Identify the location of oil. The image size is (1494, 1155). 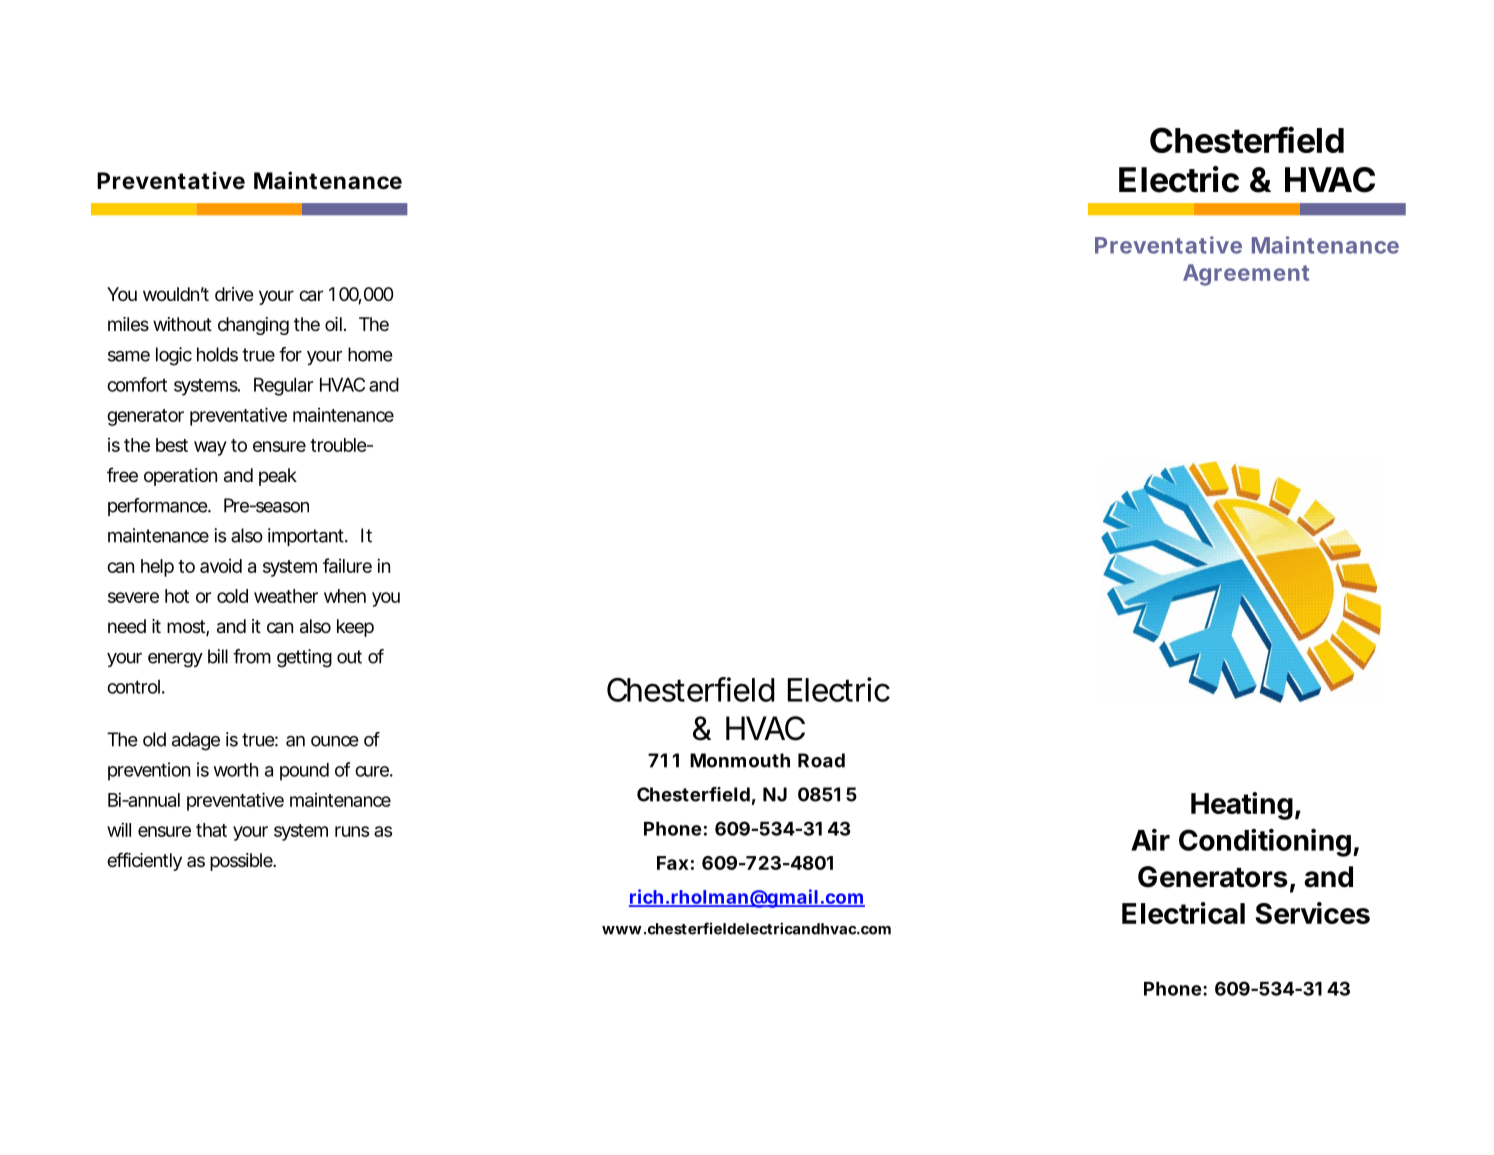
(333, 324).
